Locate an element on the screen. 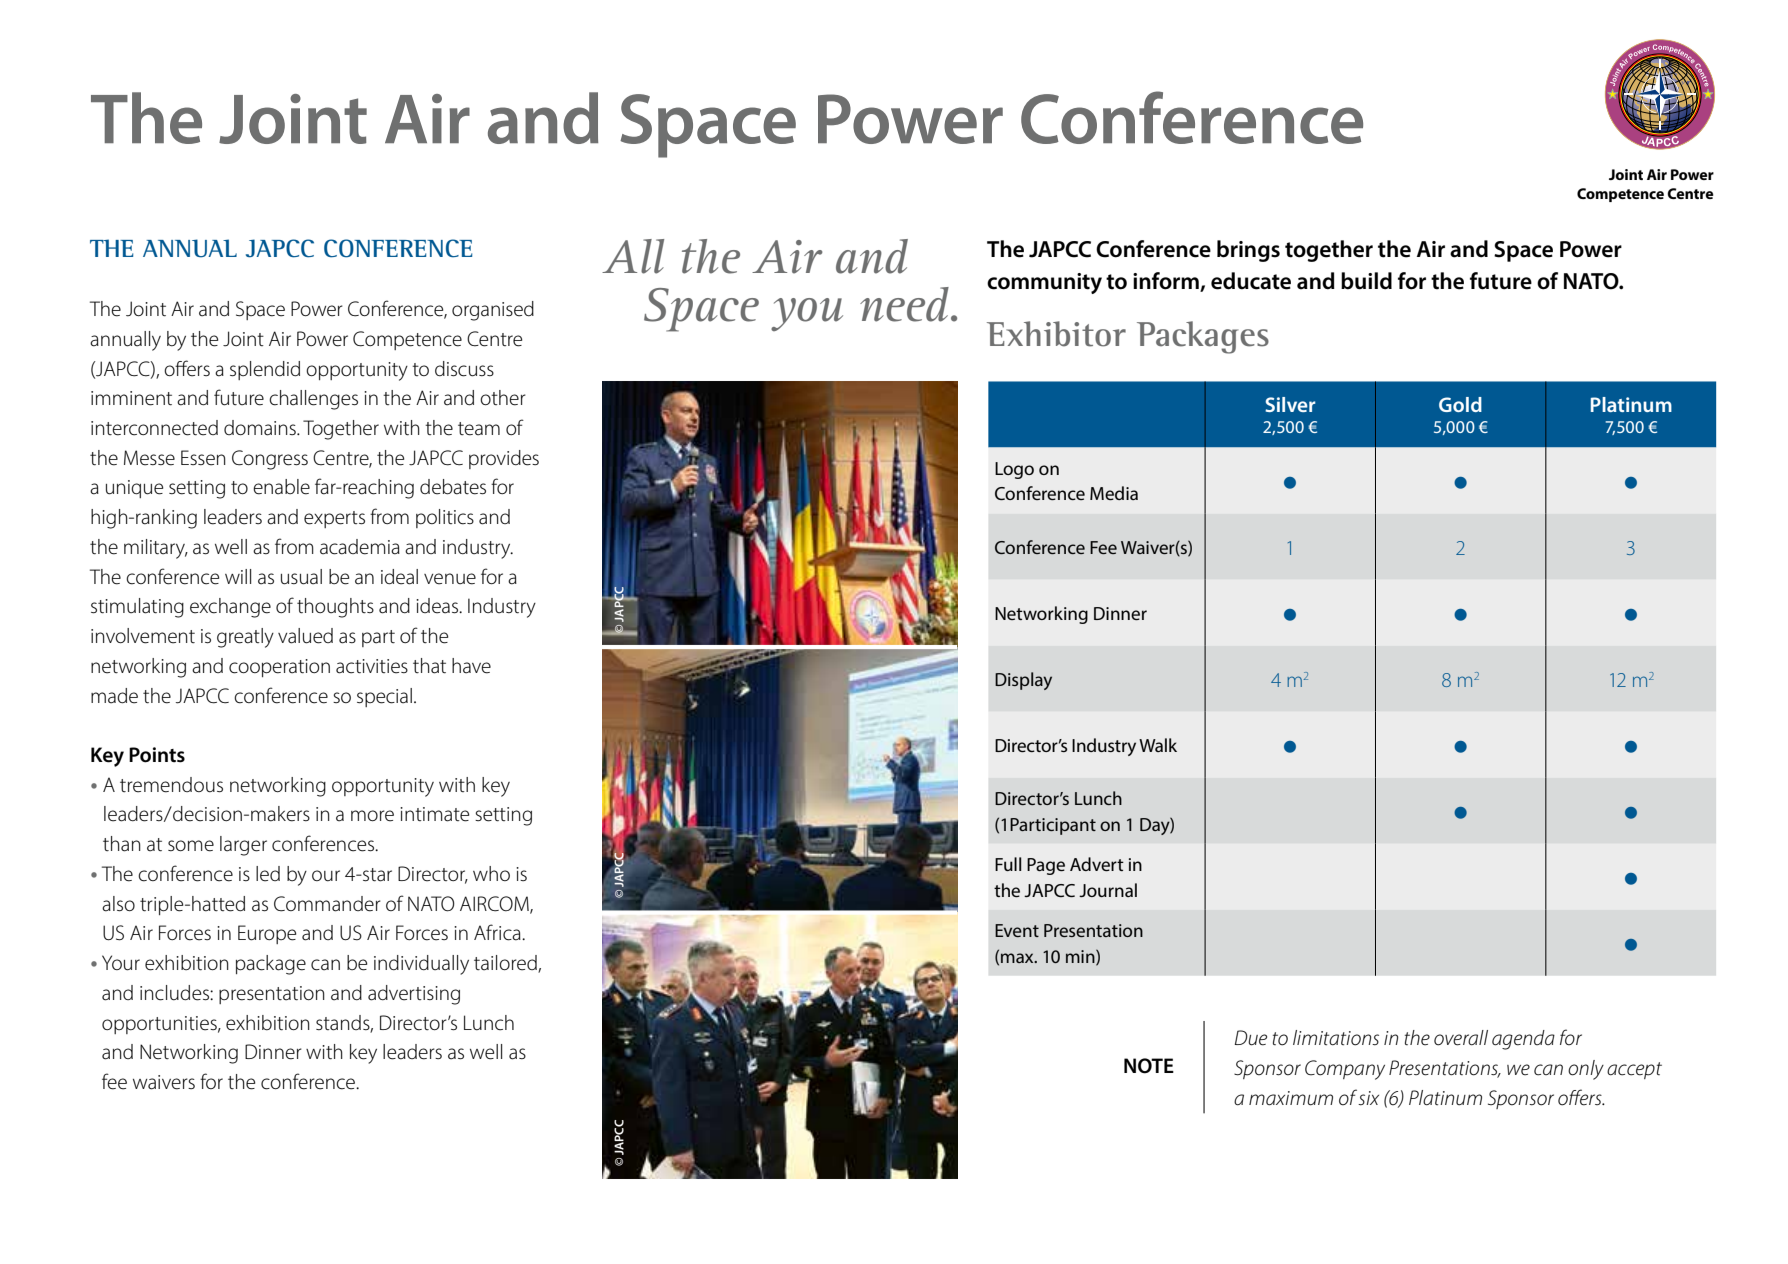 This screenshot has height=1264, width=1788. Media is located at coordinates (1114, 493).
